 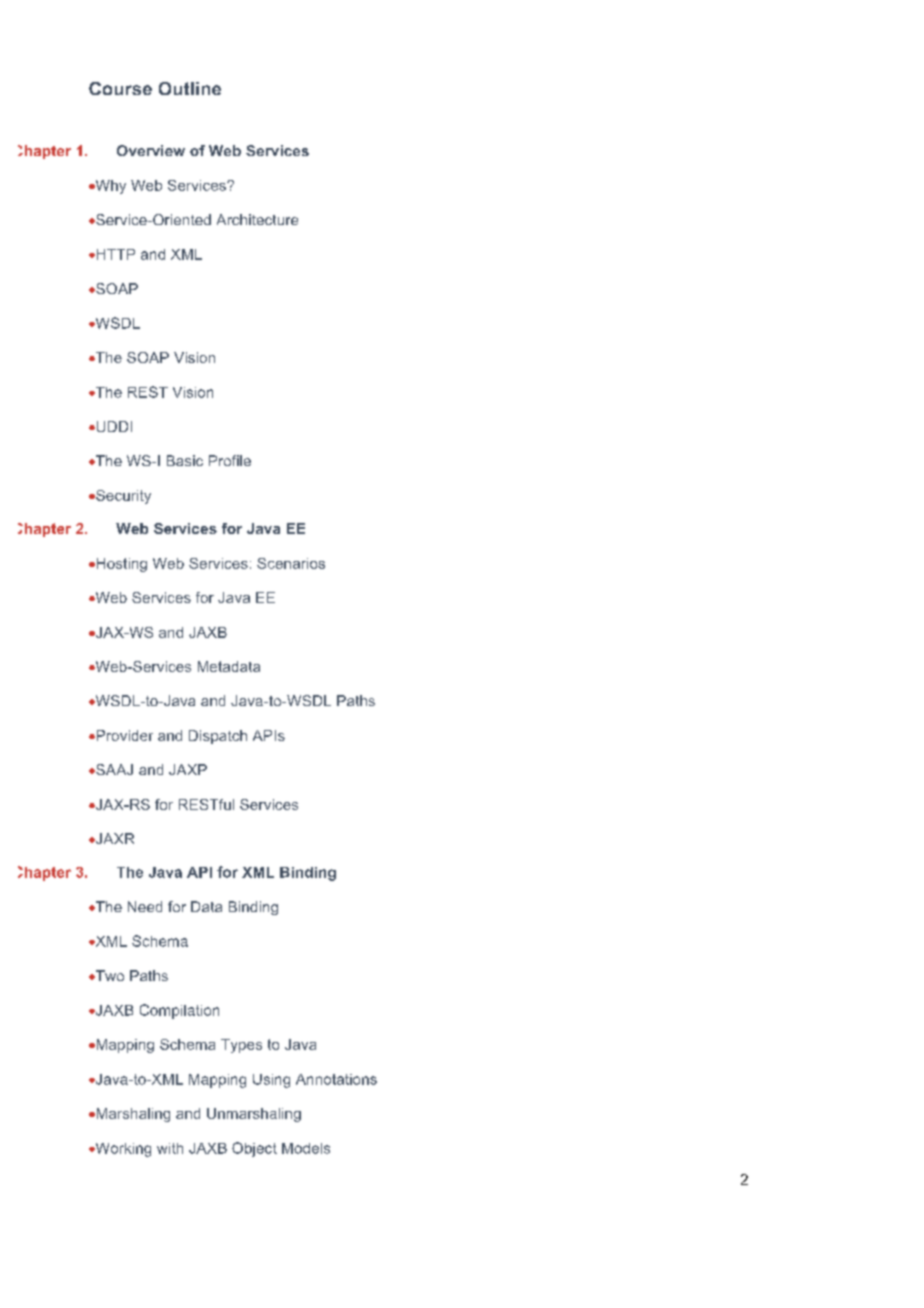 I want to click on Profile, so click(x=230, y=460).
